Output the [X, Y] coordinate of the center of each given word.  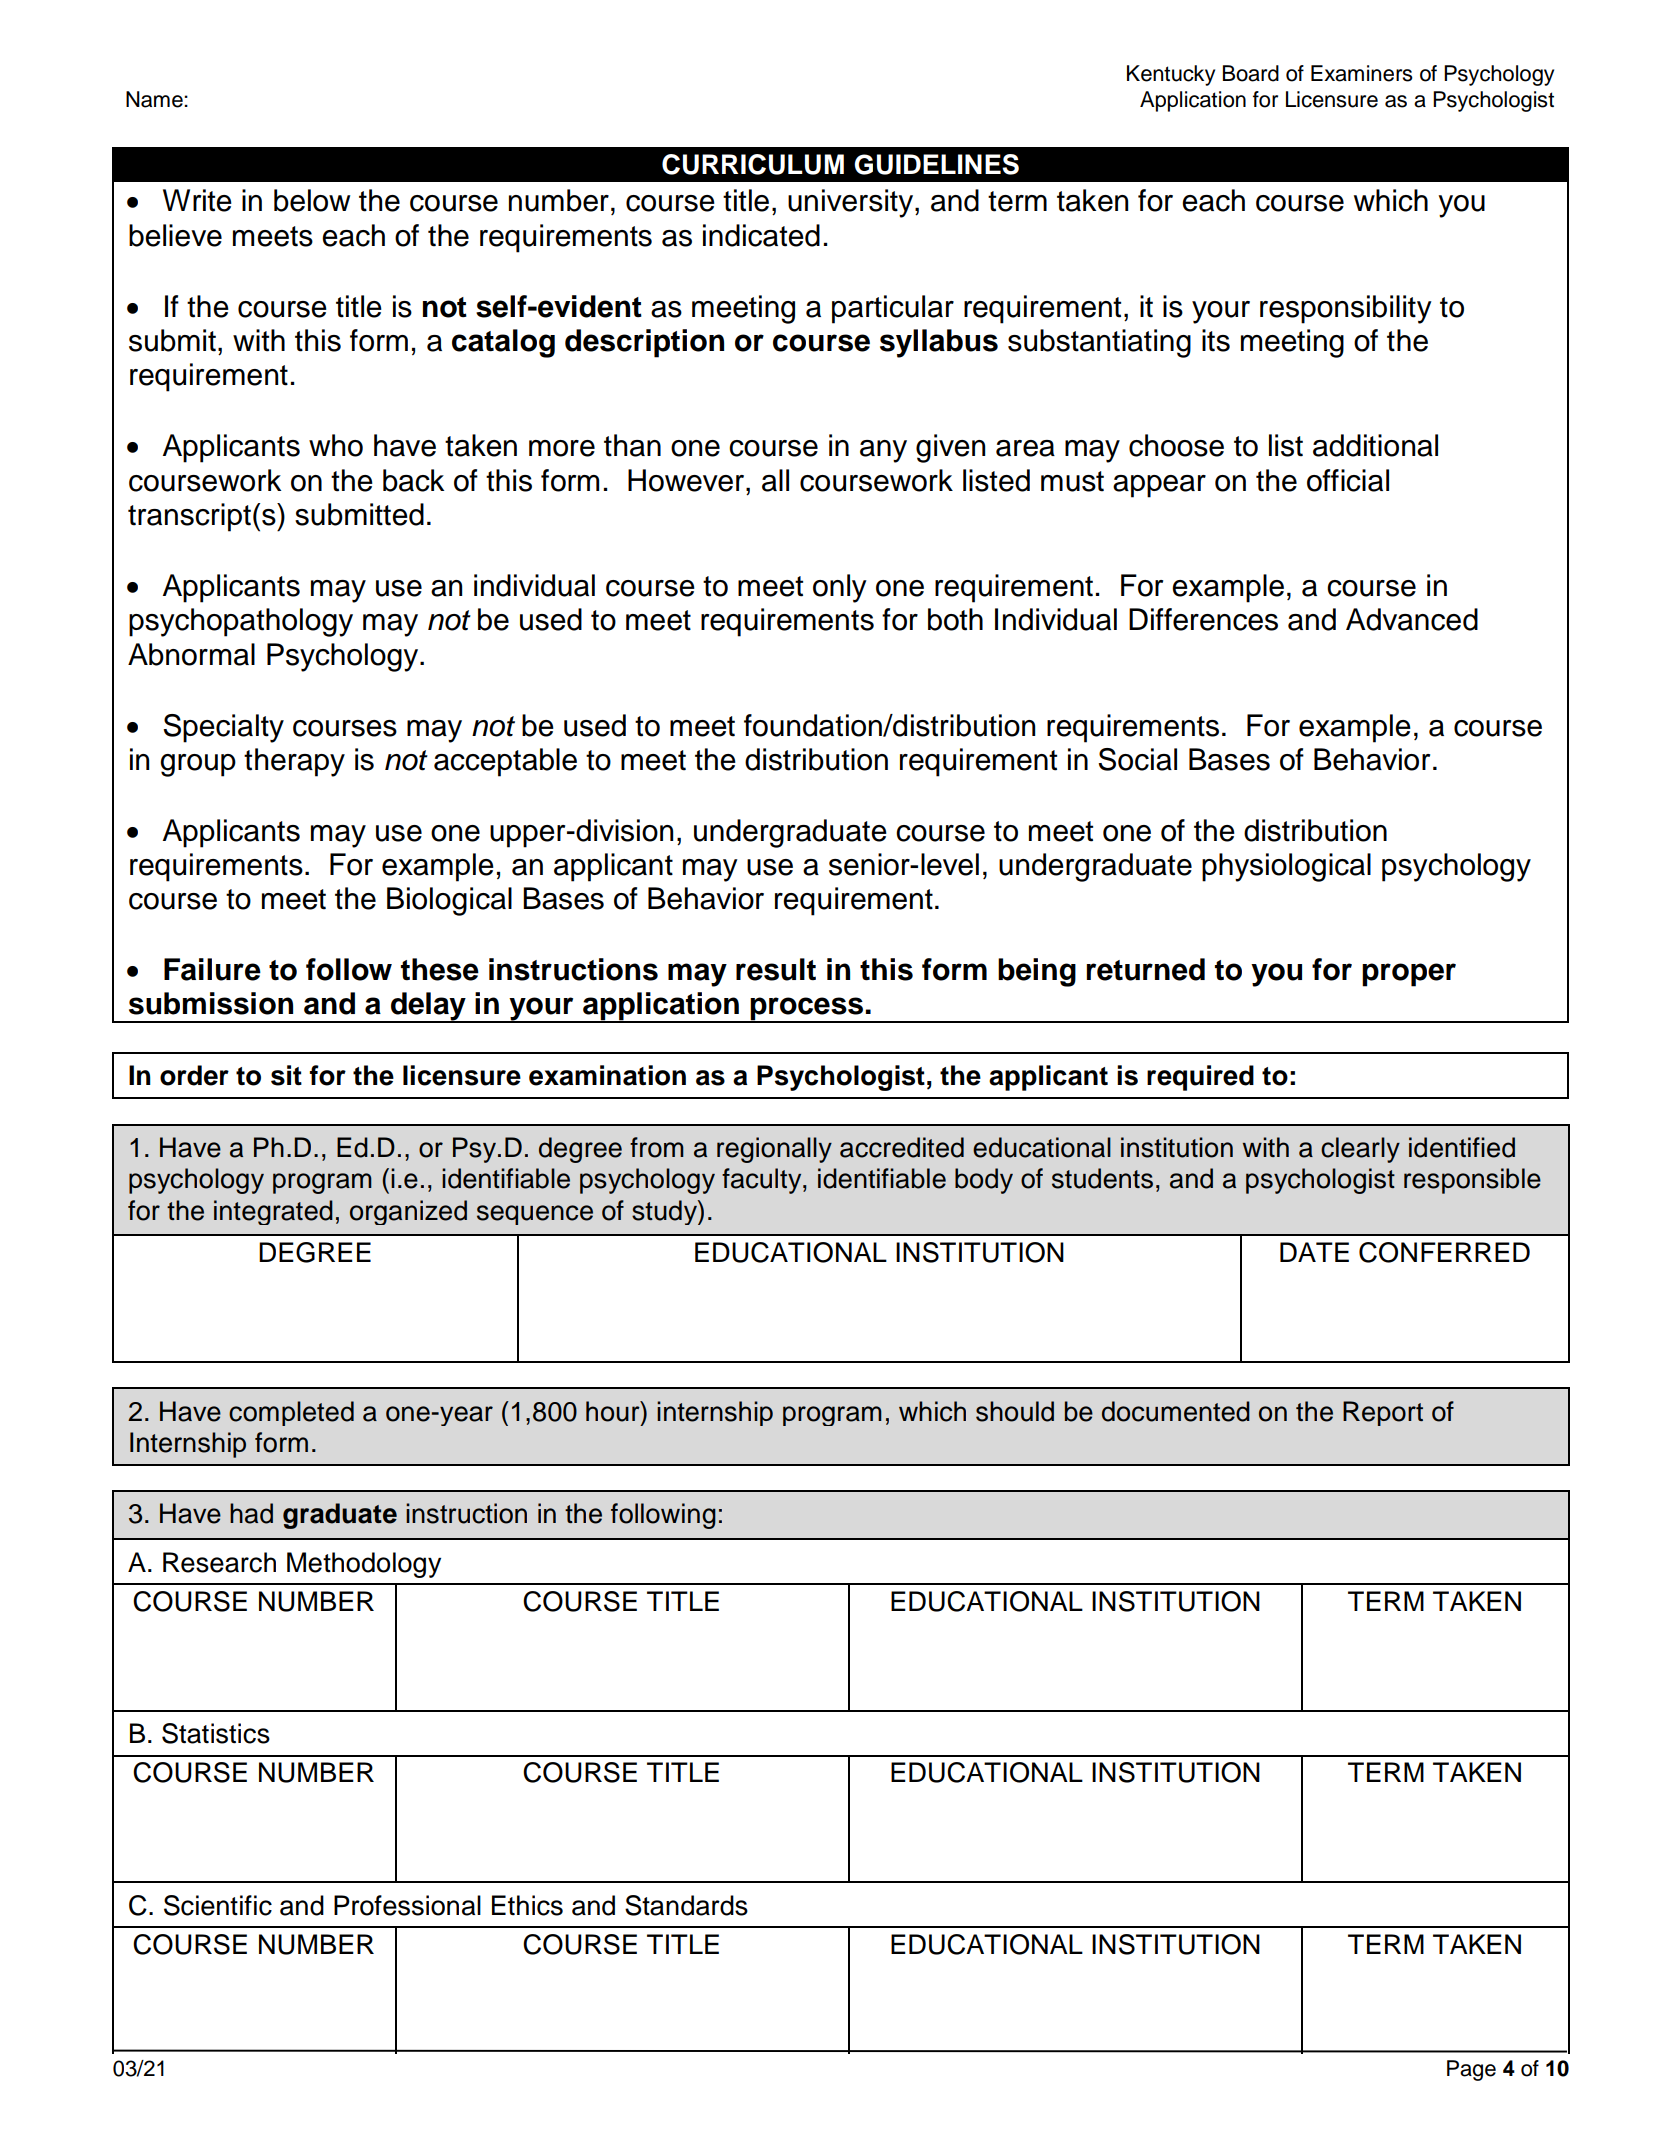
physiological [1286, 867]
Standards [686, 1905]
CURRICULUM [753, 164]
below [312, 200]
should [1015, 1411]
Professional [407, 1905]
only [840, 588]
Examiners [1362, 73]
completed [291, 1413]
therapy [294, 762]
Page [1471, 2070]
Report [1383, 1413]
